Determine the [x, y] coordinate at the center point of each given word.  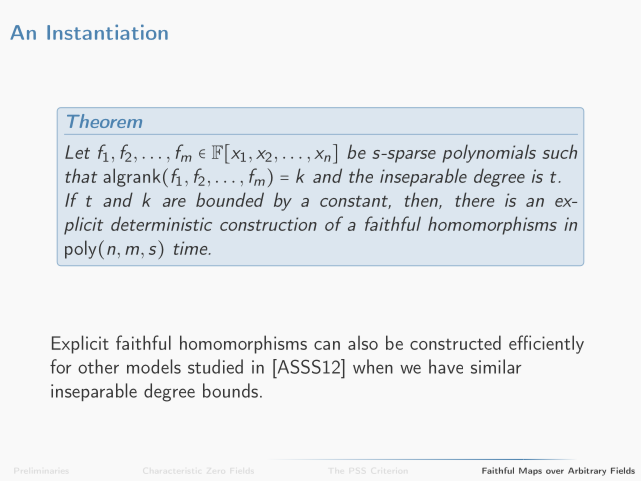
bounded [230, 199]
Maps [530, 471]
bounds [230, 390]
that [81, 175]
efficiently [546, 344]
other [98, 366]
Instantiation [107, 32]
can [327, 345]
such [559, 151]
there [474, 199]
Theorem [104, 121]
